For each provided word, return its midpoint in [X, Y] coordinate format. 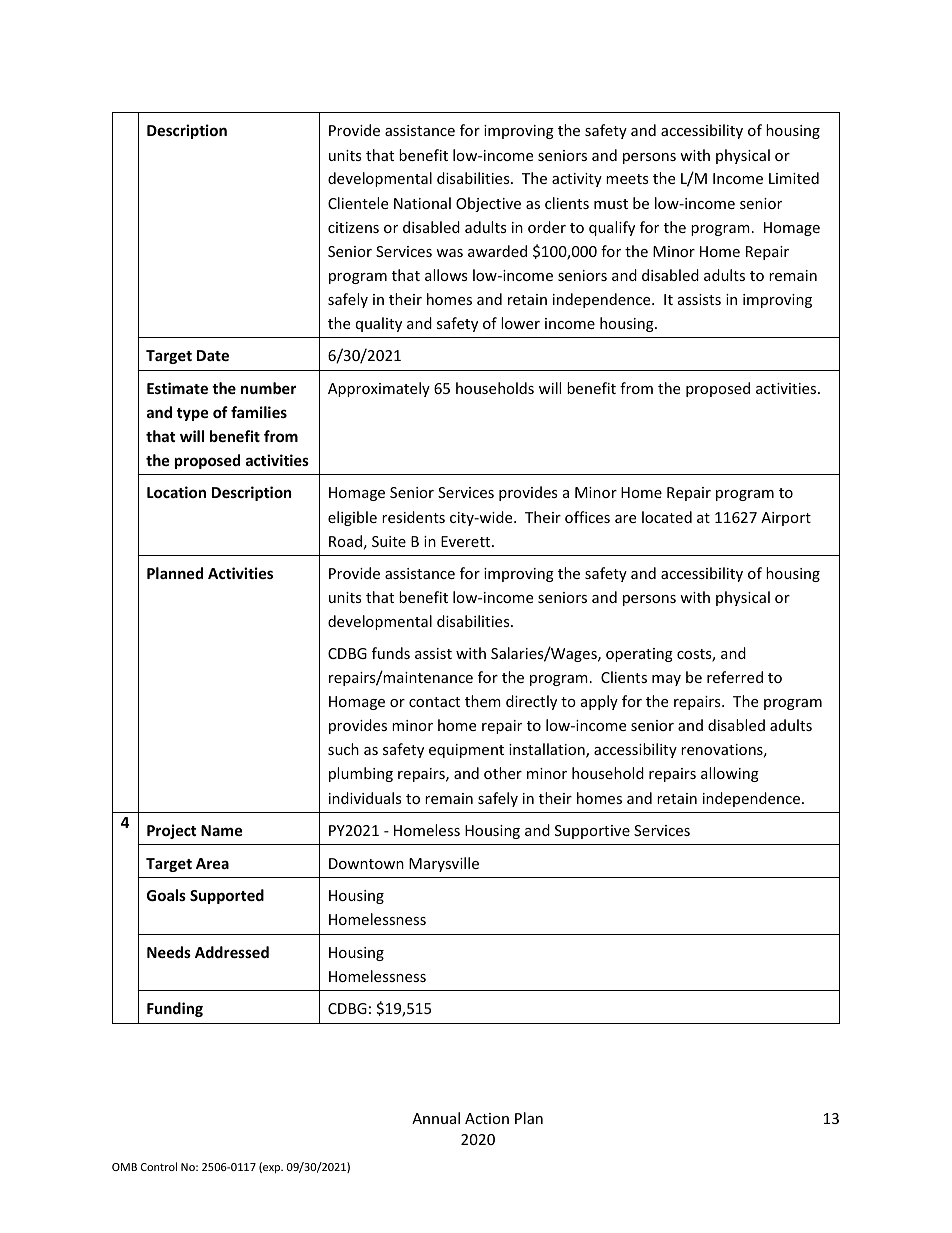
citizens [353, 227]
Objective [488, 204]
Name [221, 830]
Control [159, 1166]
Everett [467, 541]
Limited [794, 178]
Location [176, 492]
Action [487, 1118]
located [667, 517]
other [503, 773]
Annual [436, 1118]
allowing [730, 774]
